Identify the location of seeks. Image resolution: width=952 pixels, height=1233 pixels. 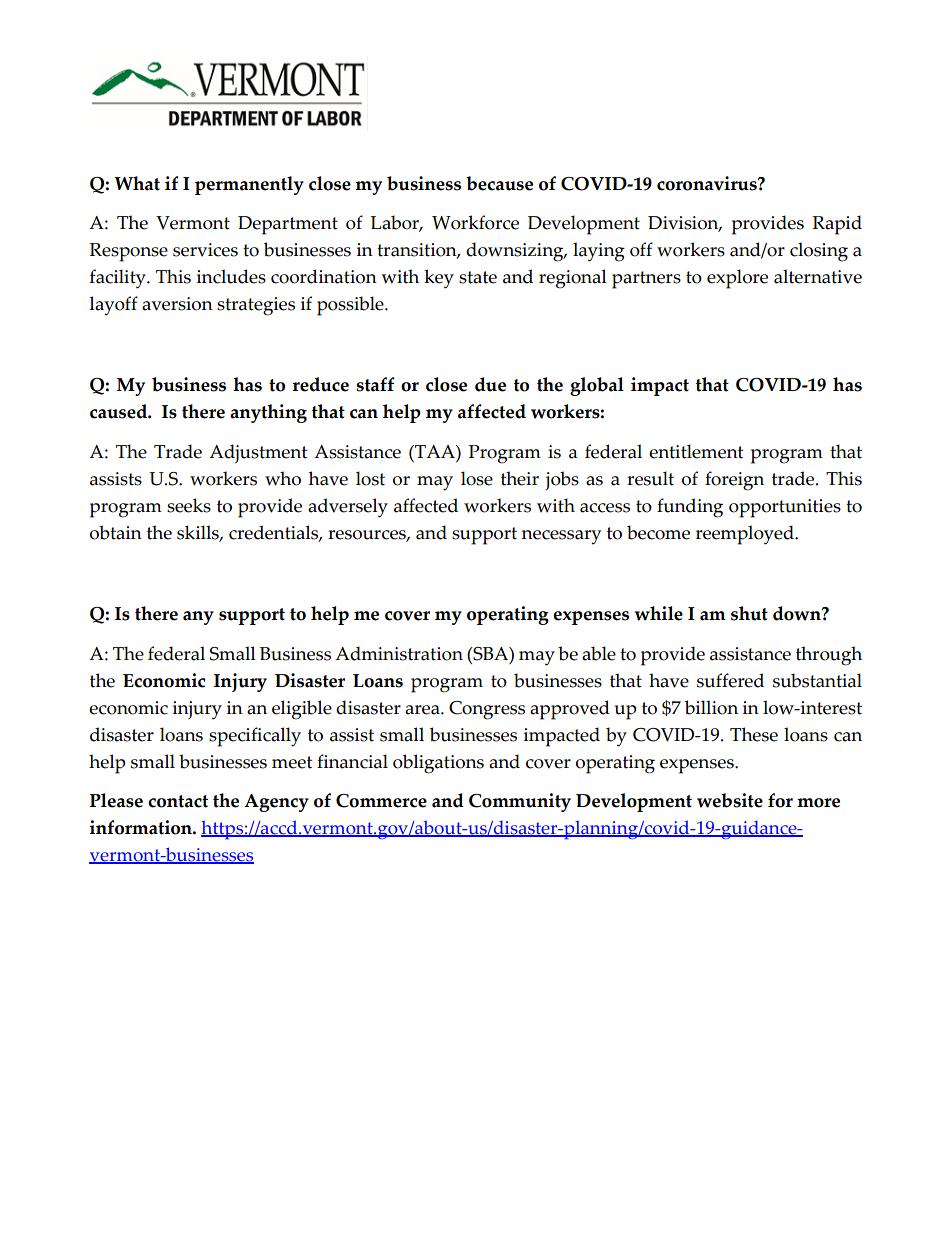
(189, 505).
